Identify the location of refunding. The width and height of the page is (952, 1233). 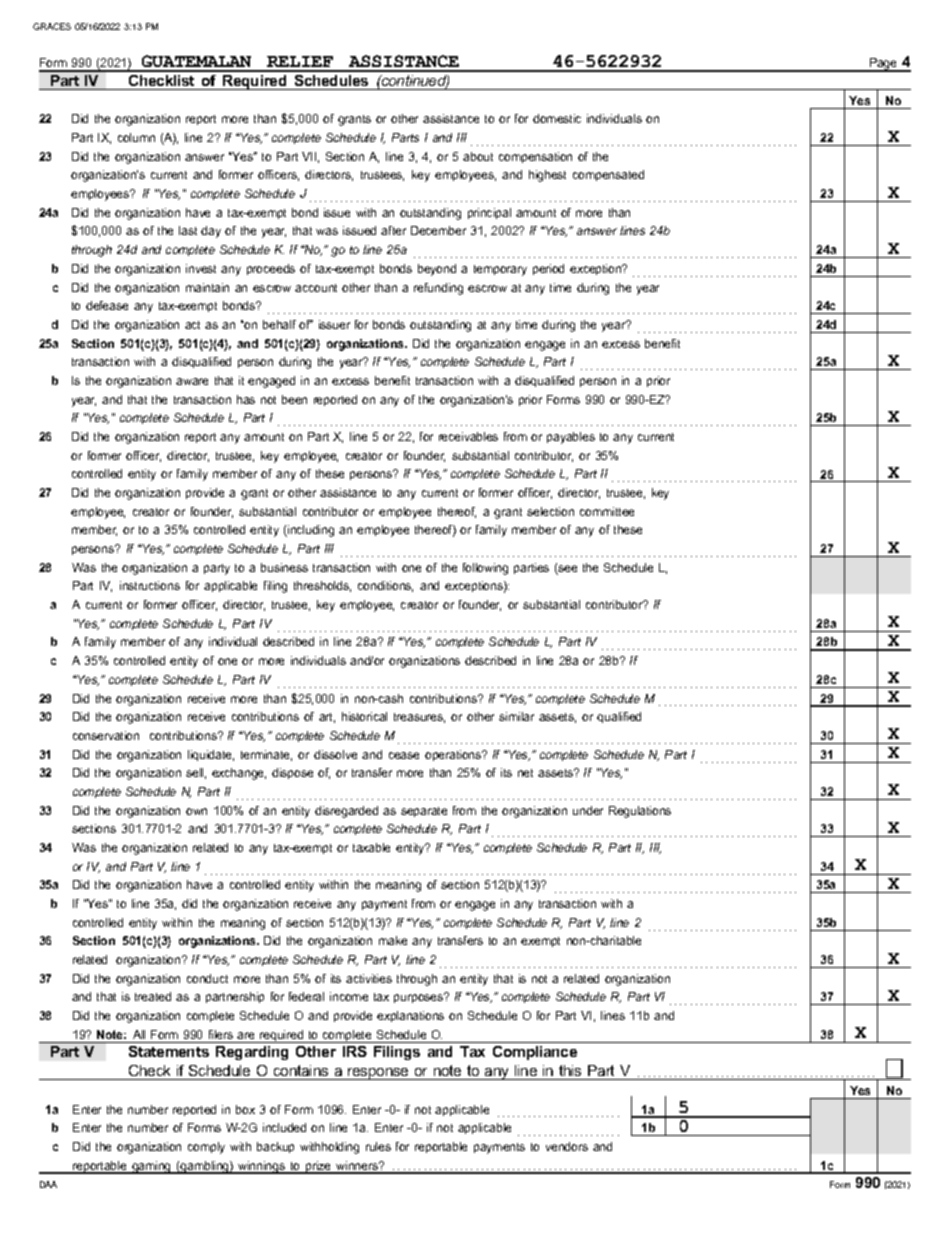
(438, 289).
